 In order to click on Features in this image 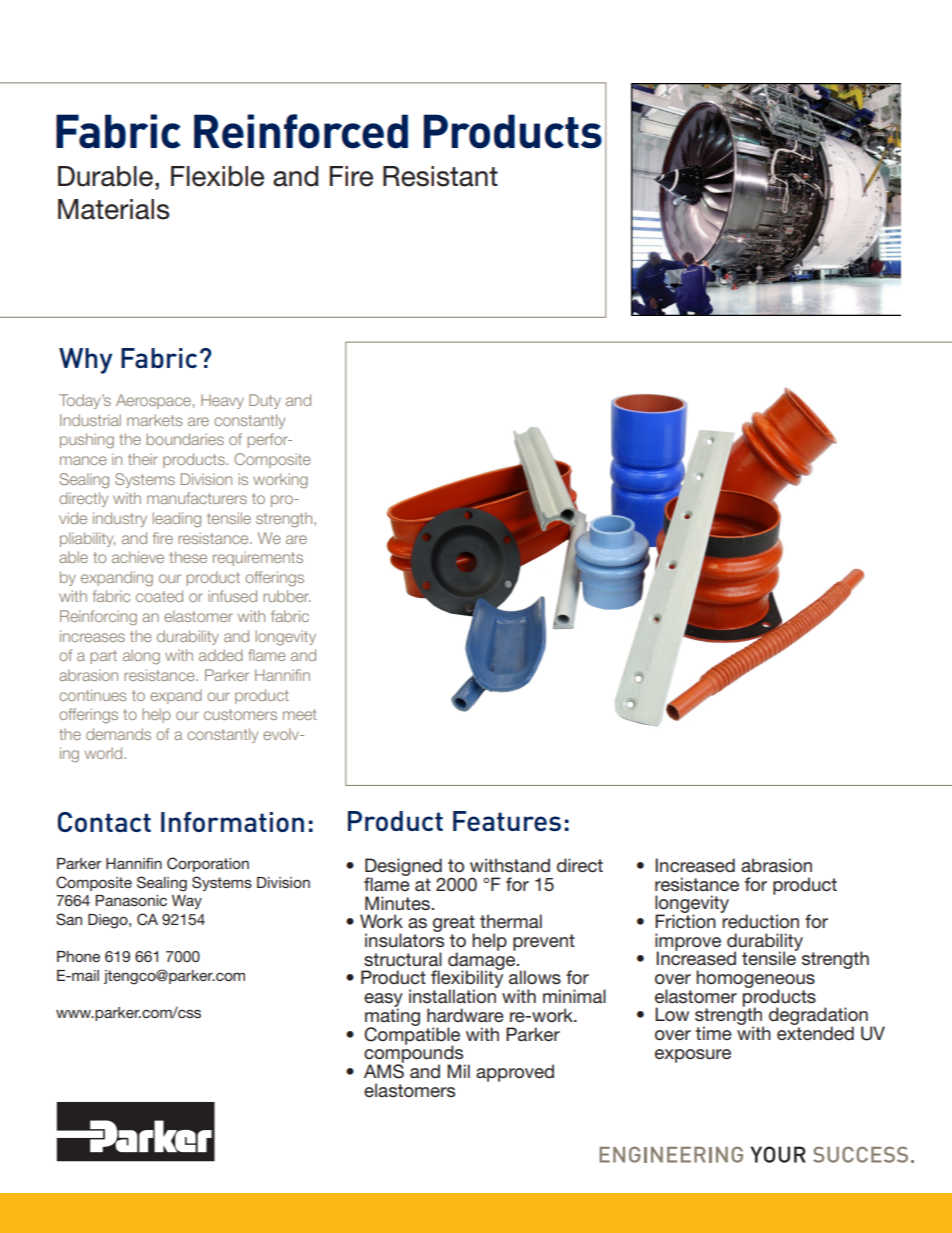, I will do `click(507, 821)`.
